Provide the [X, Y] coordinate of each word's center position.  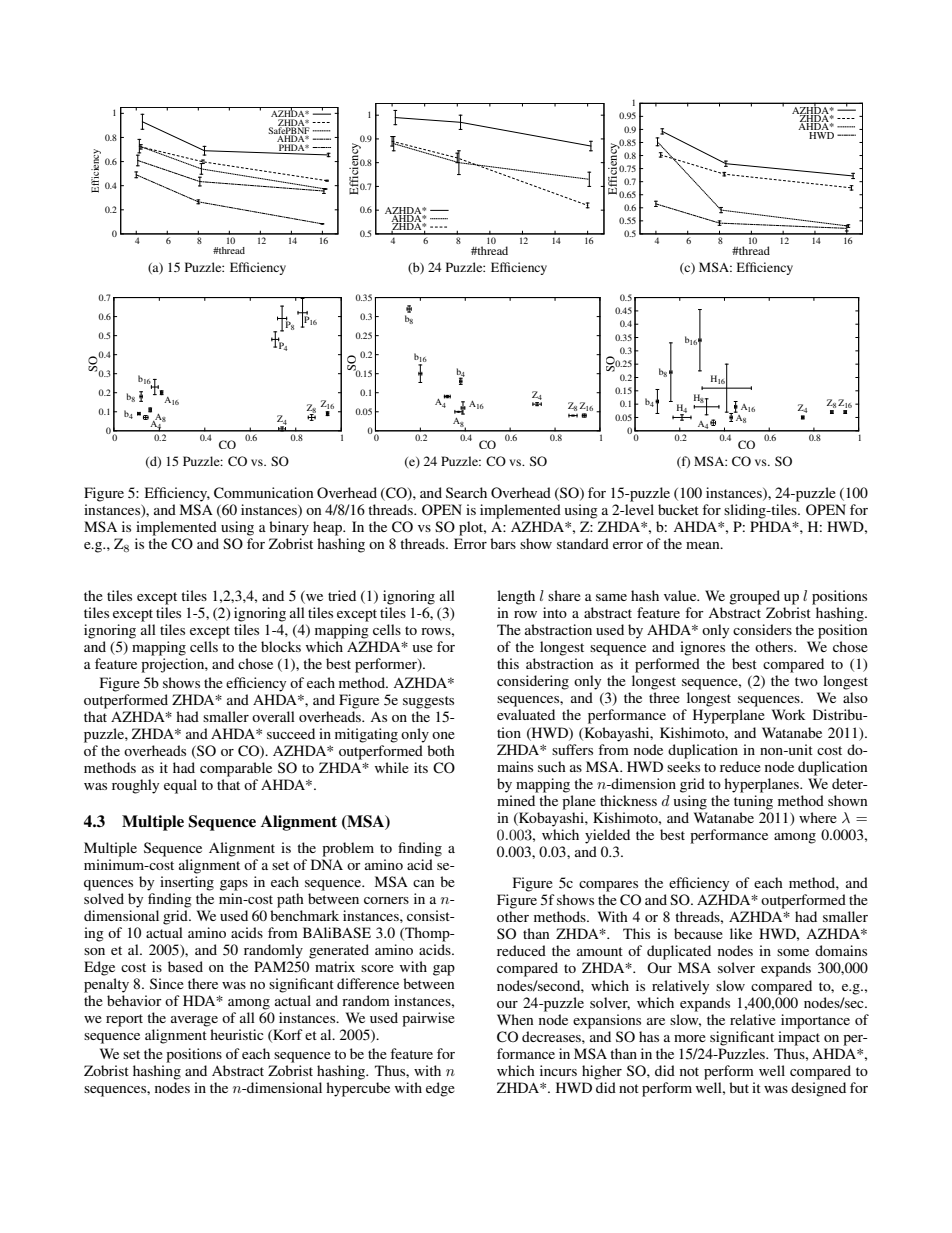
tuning [753, 802]
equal [180, 786]
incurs [558, 1070]
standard [583, 543]
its [421, 767]
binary [289, 528]
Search [466, 492]
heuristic [237, 1034]
